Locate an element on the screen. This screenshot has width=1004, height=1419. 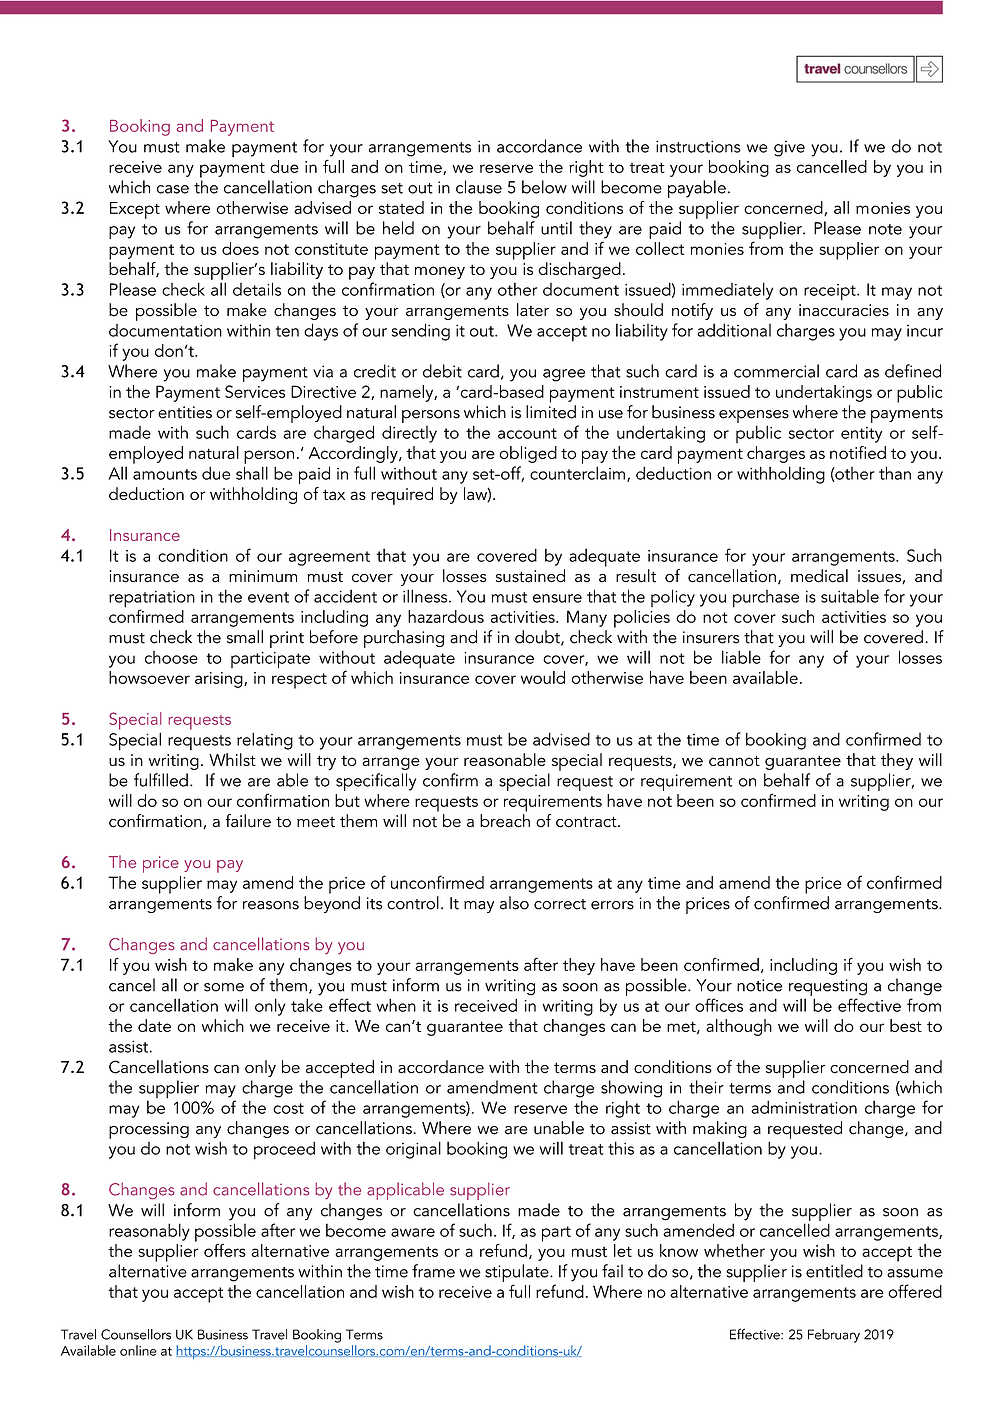
stipulate is located at coordinates (518, 1273).
